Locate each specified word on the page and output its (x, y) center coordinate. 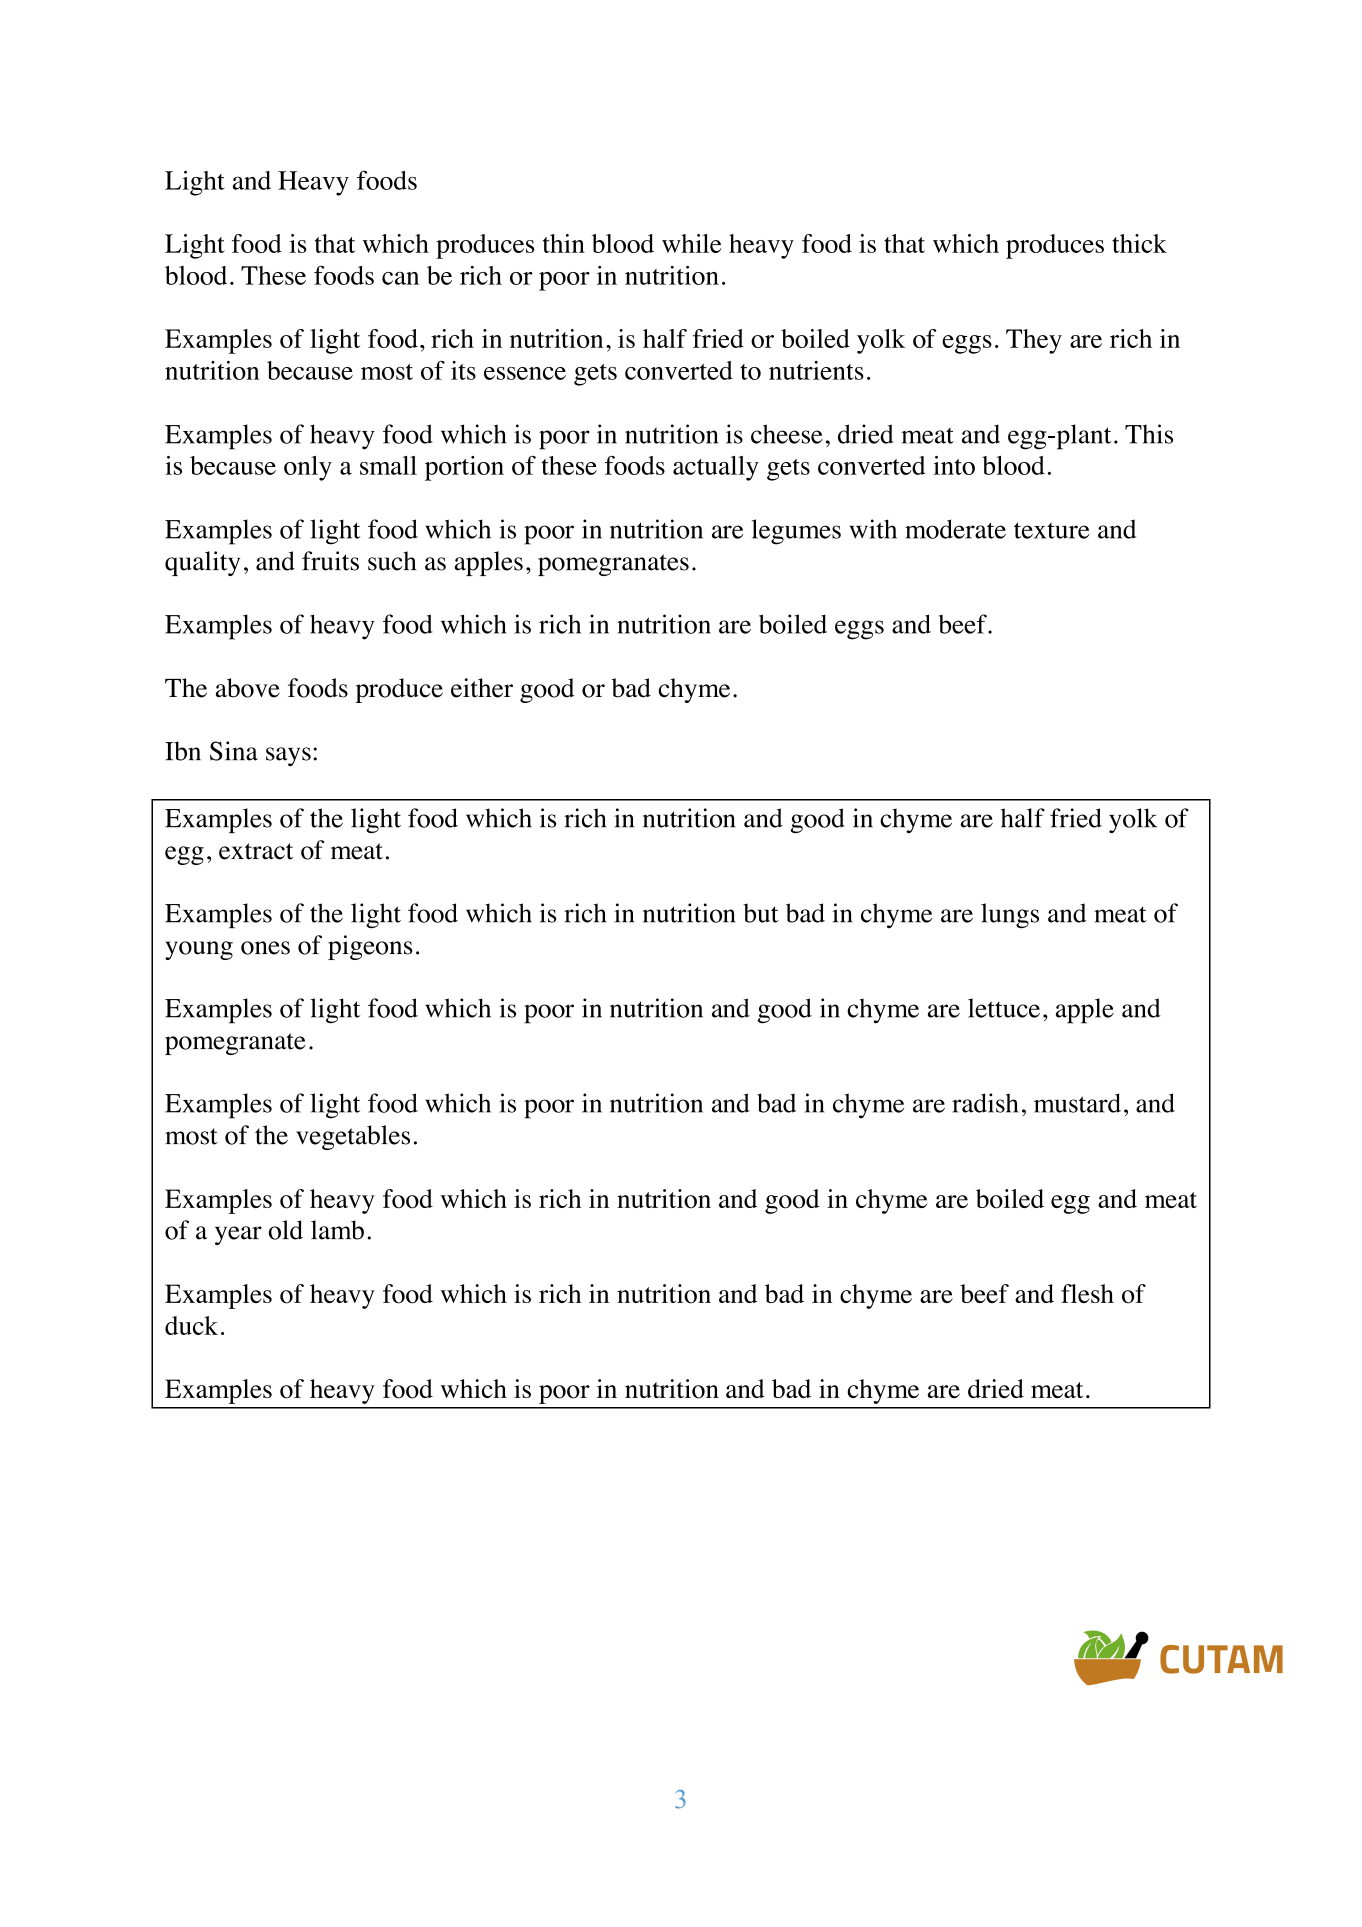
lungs (1010, 915)
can (400, 278)
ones (265, 948)
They (1034, 341)
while (691, 243)
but (761, 913)
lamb (337, 1230)
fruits (330, 561)
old (285, 1230)
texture (1052, 530)
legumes (796, 532)
